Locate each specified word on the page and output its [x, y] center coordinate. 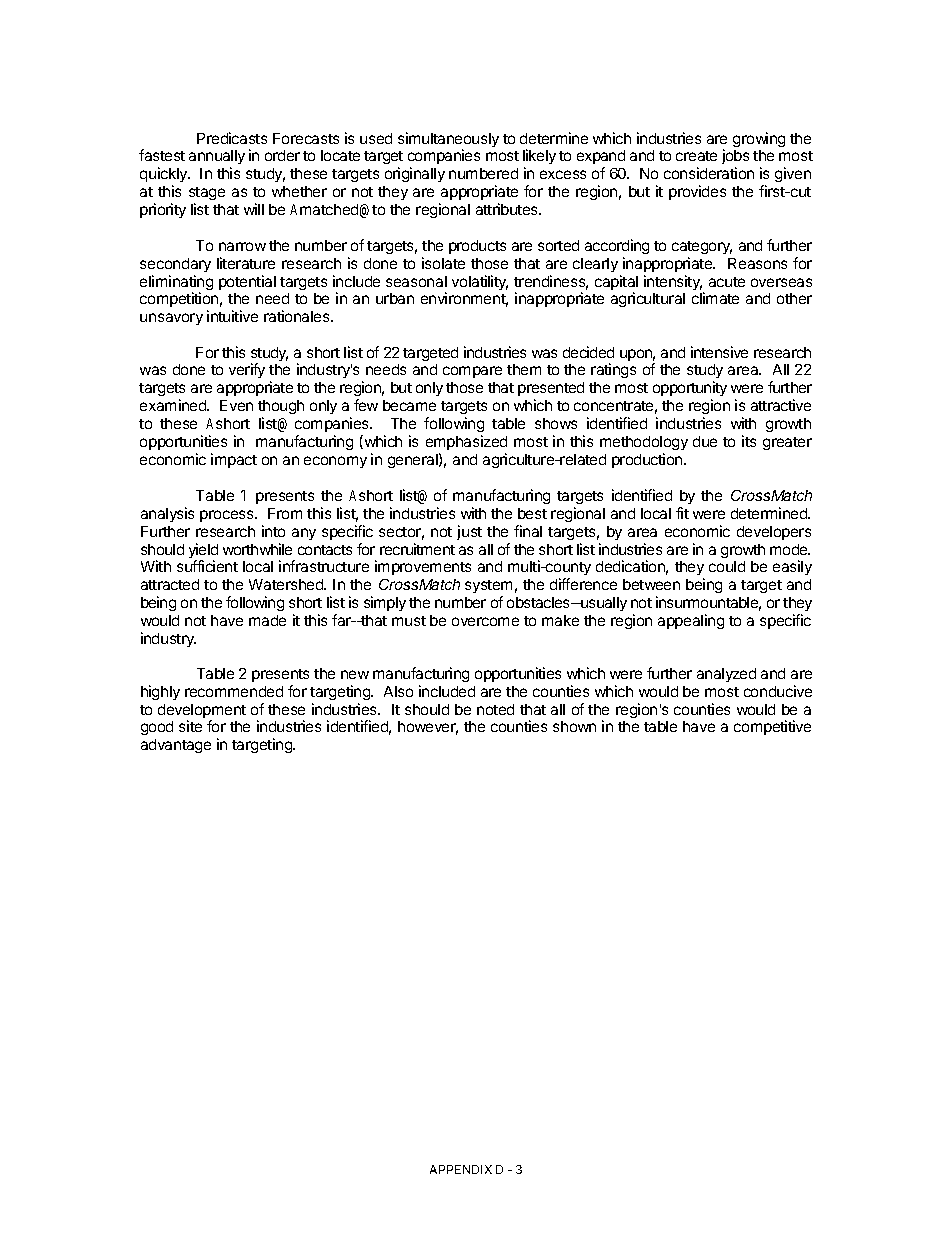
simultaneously [448, 141]
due [705, 441]
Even [236, 405]
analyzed [726, 675]
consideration [709, 173]
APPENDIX [461, 1169]
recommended [234, 691]
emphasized [466, 442]
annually [217, 159]
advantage [176, 746]
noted [495, 709]
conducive [778, 691]
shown [574, 726]
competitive [772, 727]
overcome [485, 621]
